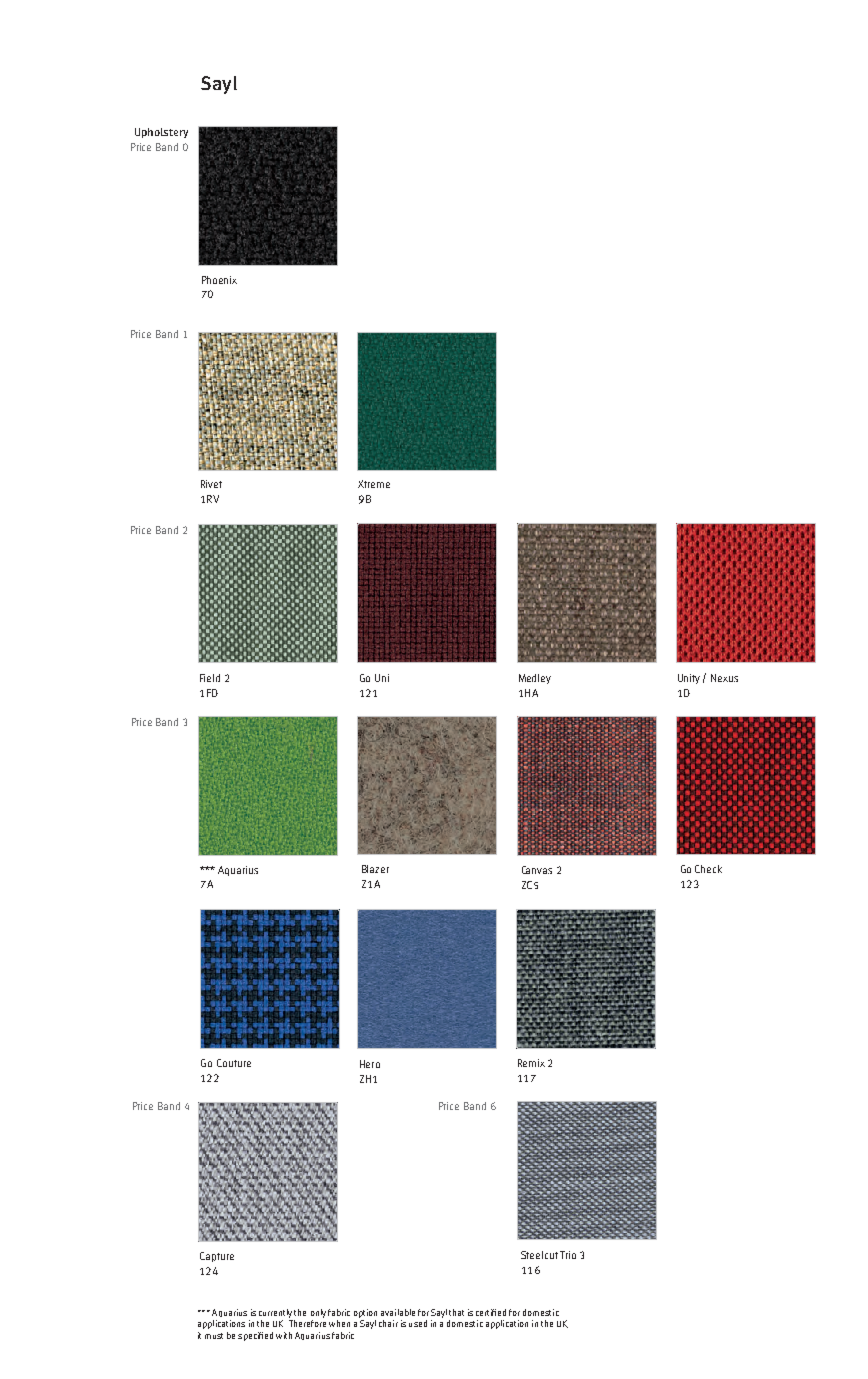 The image size is (868, 1379). I want to click on must, so click(214, 1336).
